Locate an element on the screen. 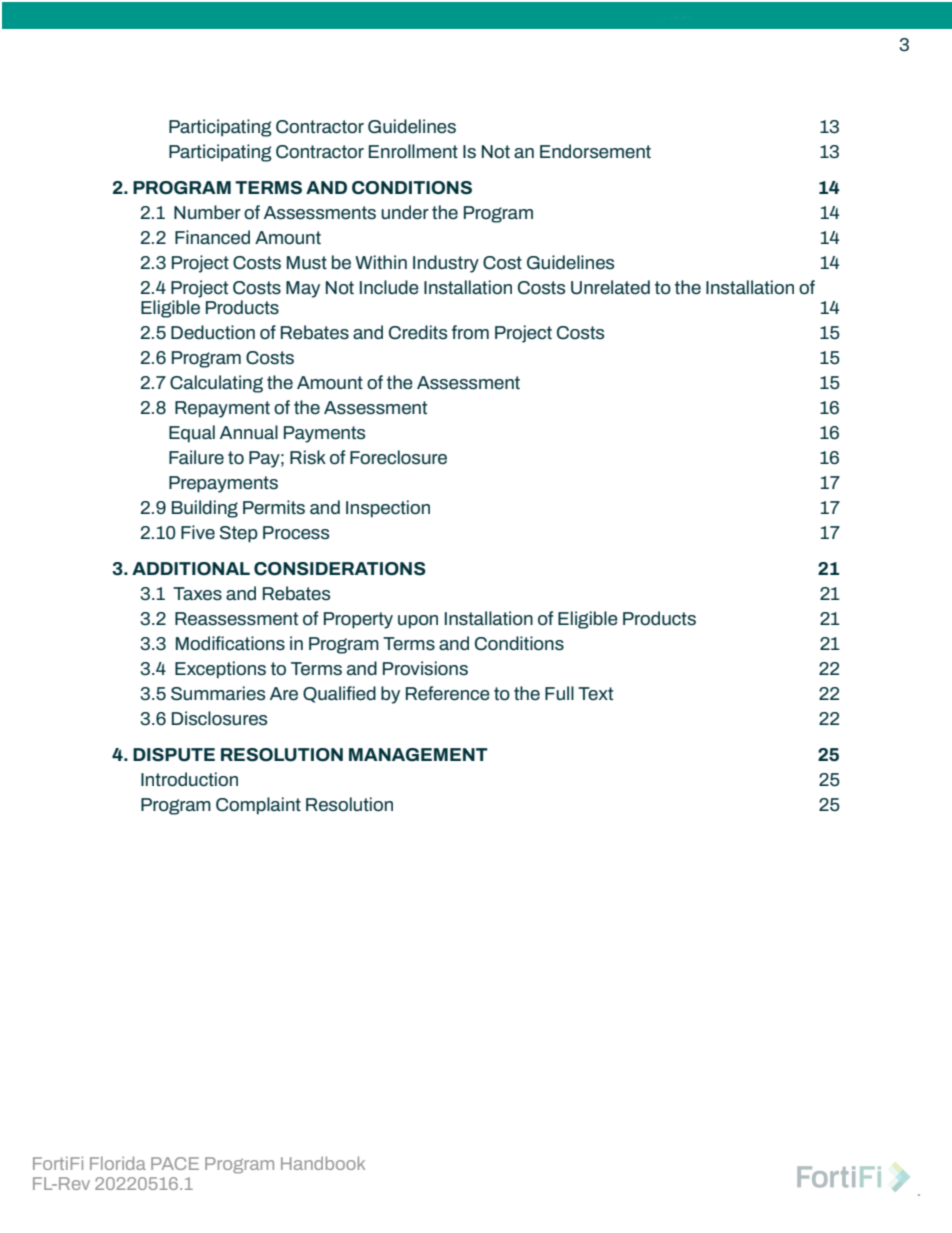 Image resolution: width=952 pixels, height=1233 pixels. Inspection is located at coordinates (388, 509).
